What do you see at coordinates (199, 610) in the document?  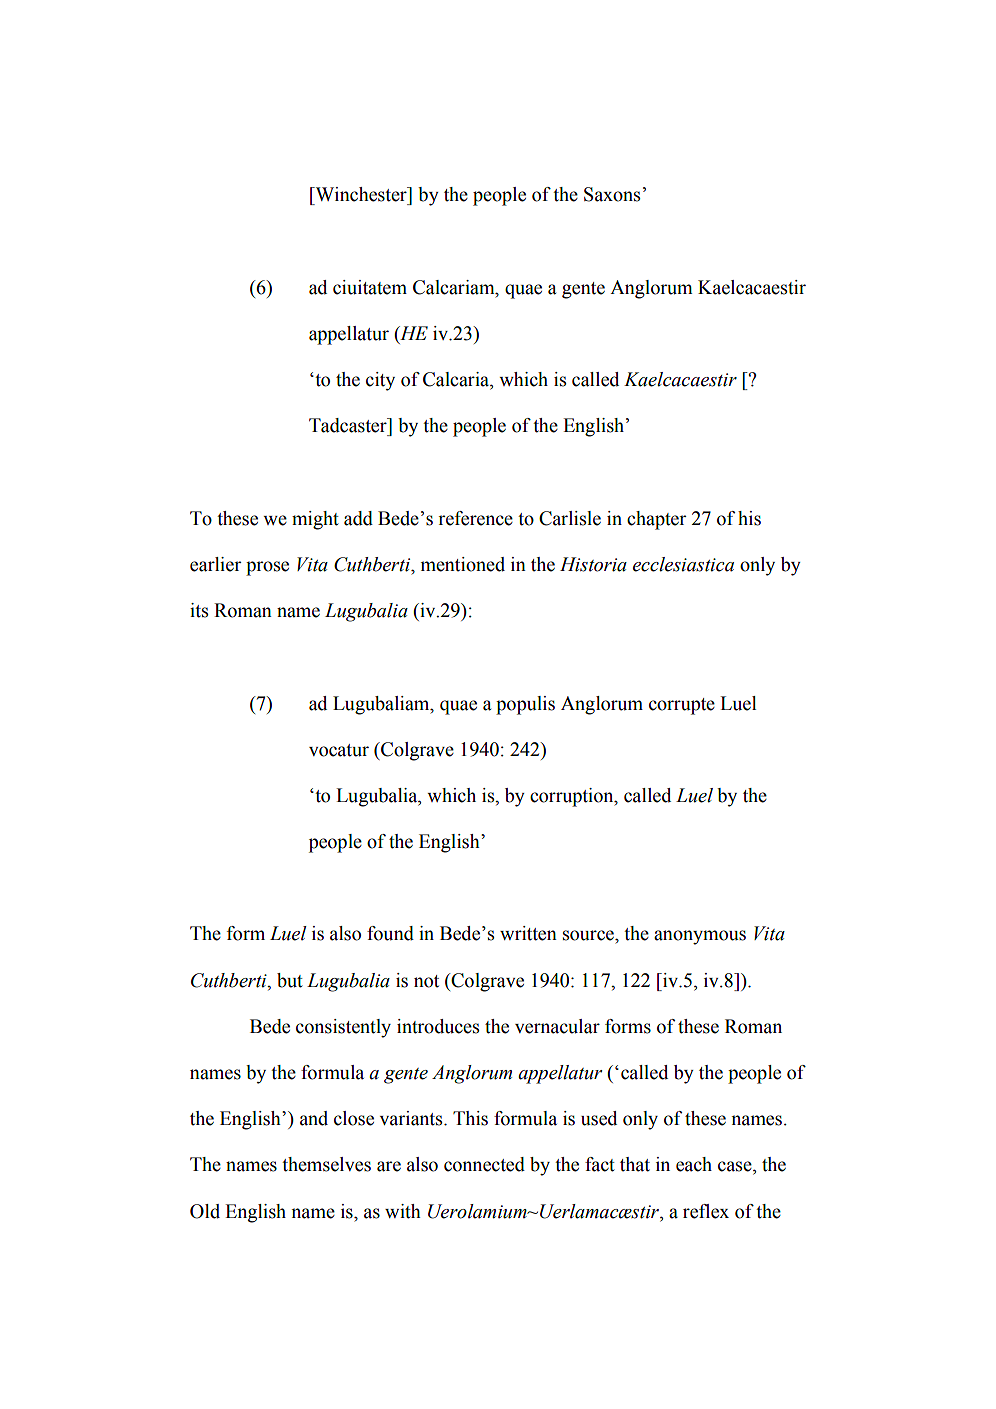 I see `its` at bounding box center [199, 610].
